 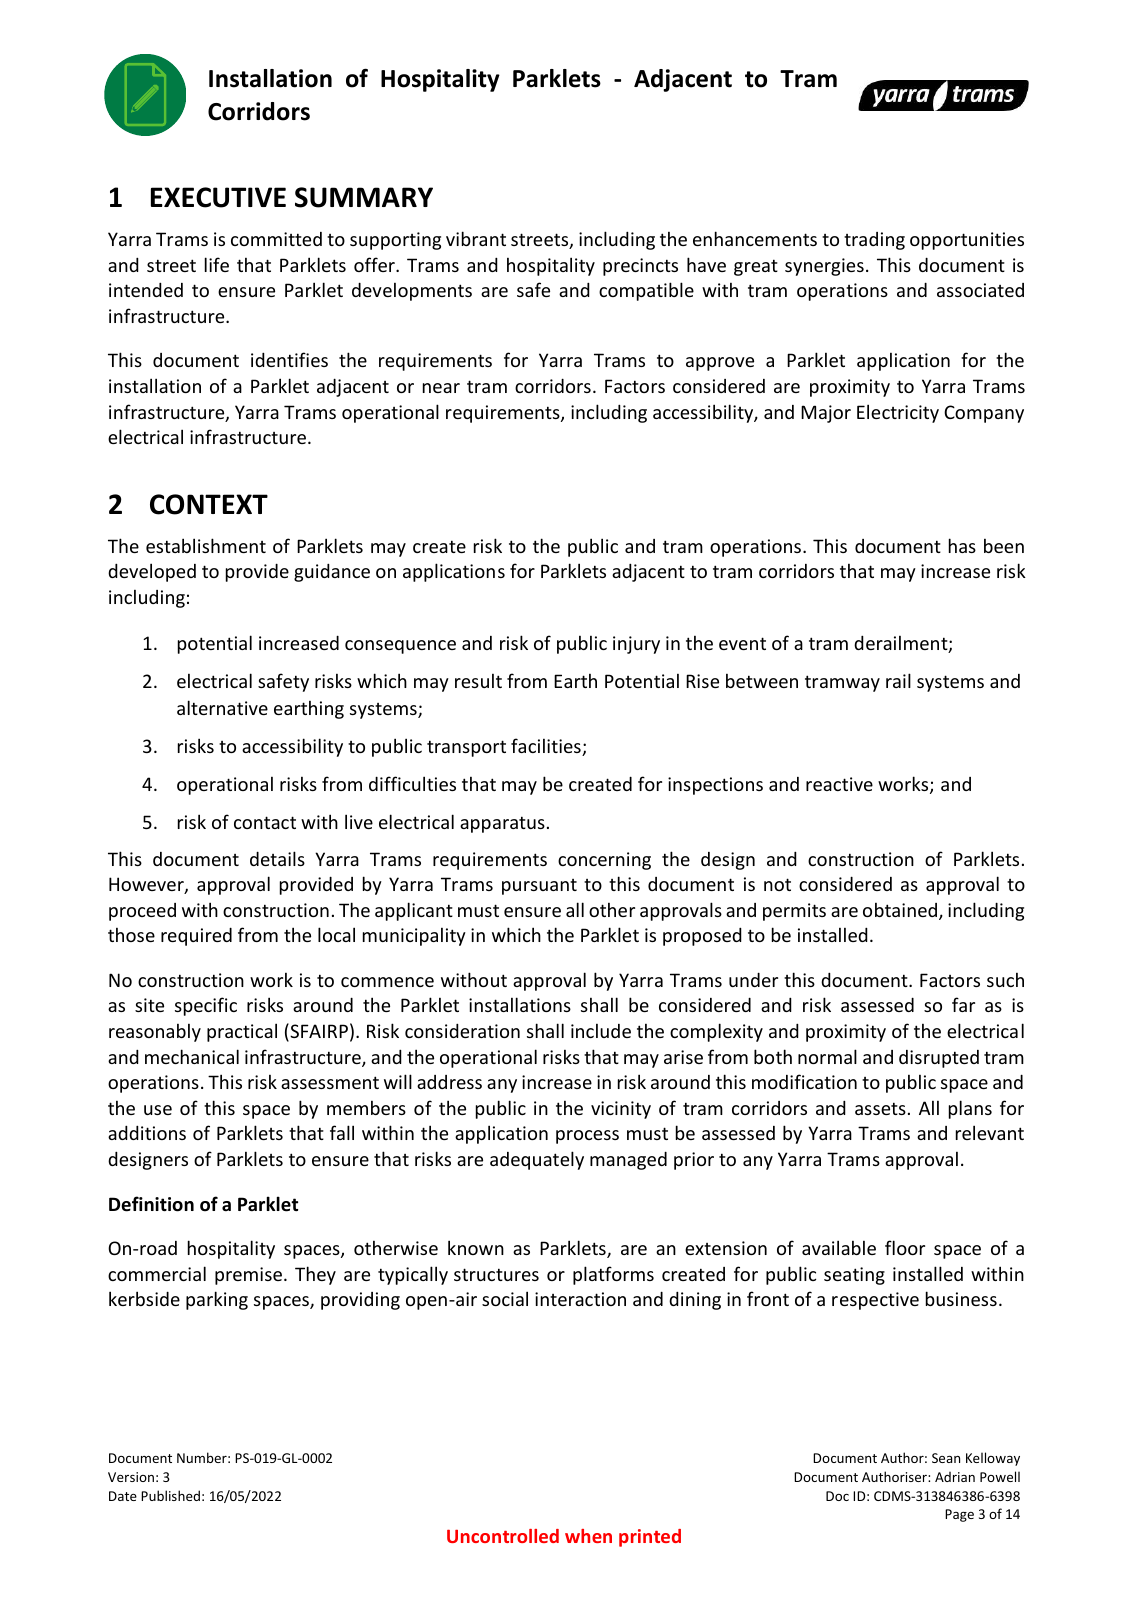 I want to click on life, so click(x=217, y=264).
